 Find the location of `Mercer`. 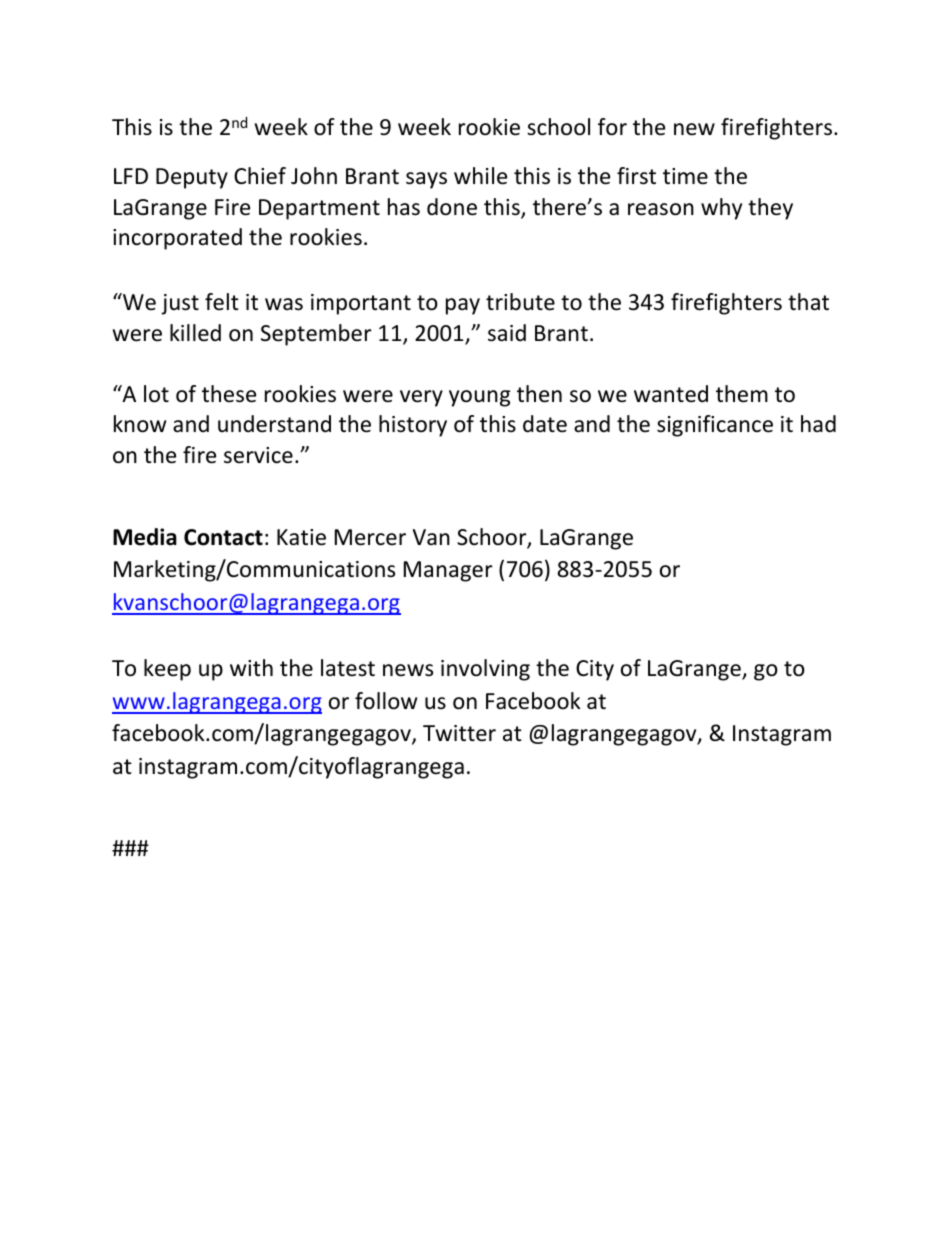

Mercer is located at coordinates (370, 537).
